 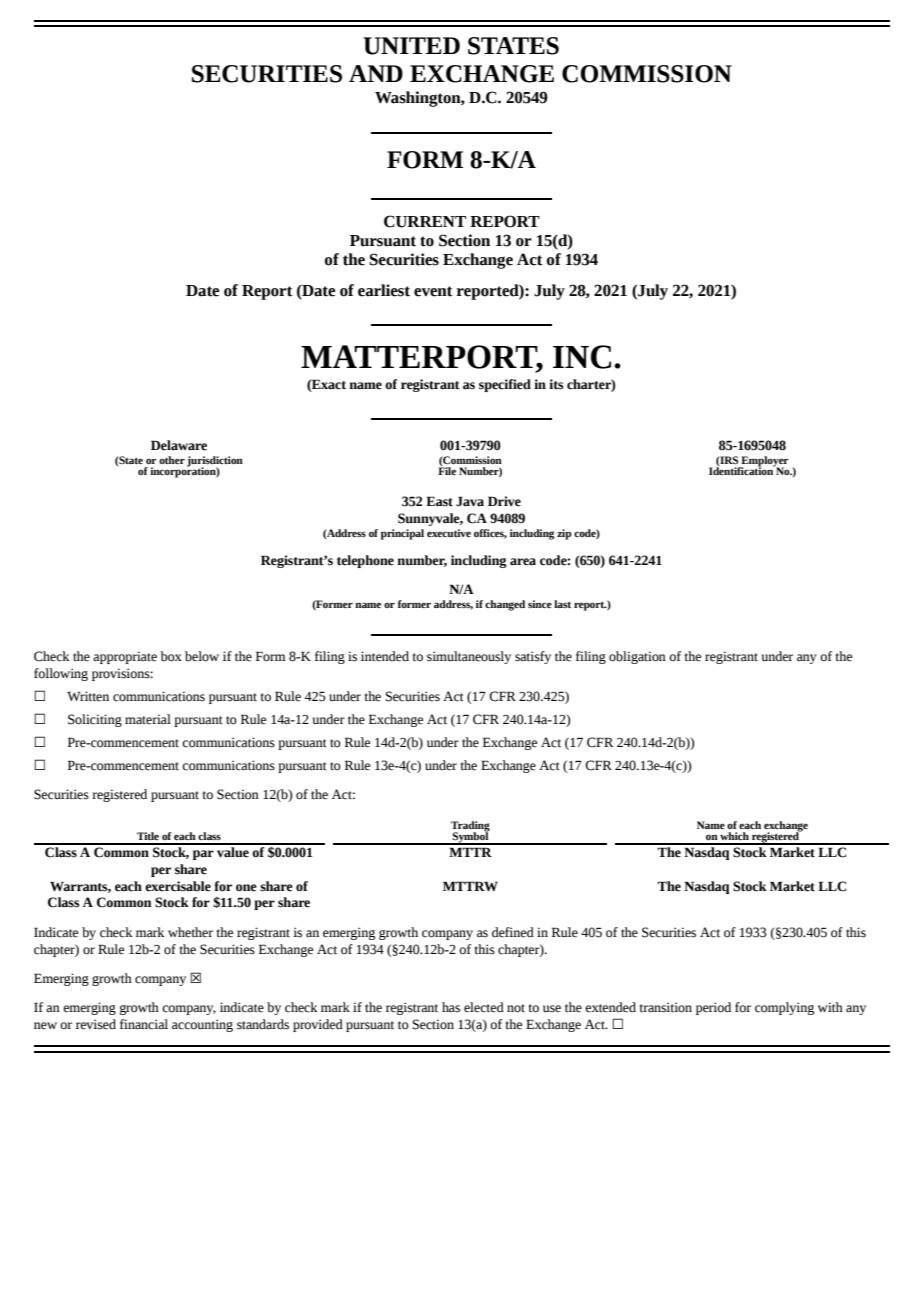 What do you see at coordinates (144, 1024) in the image?
I see `financial` at bounding box center [144, 1024].
